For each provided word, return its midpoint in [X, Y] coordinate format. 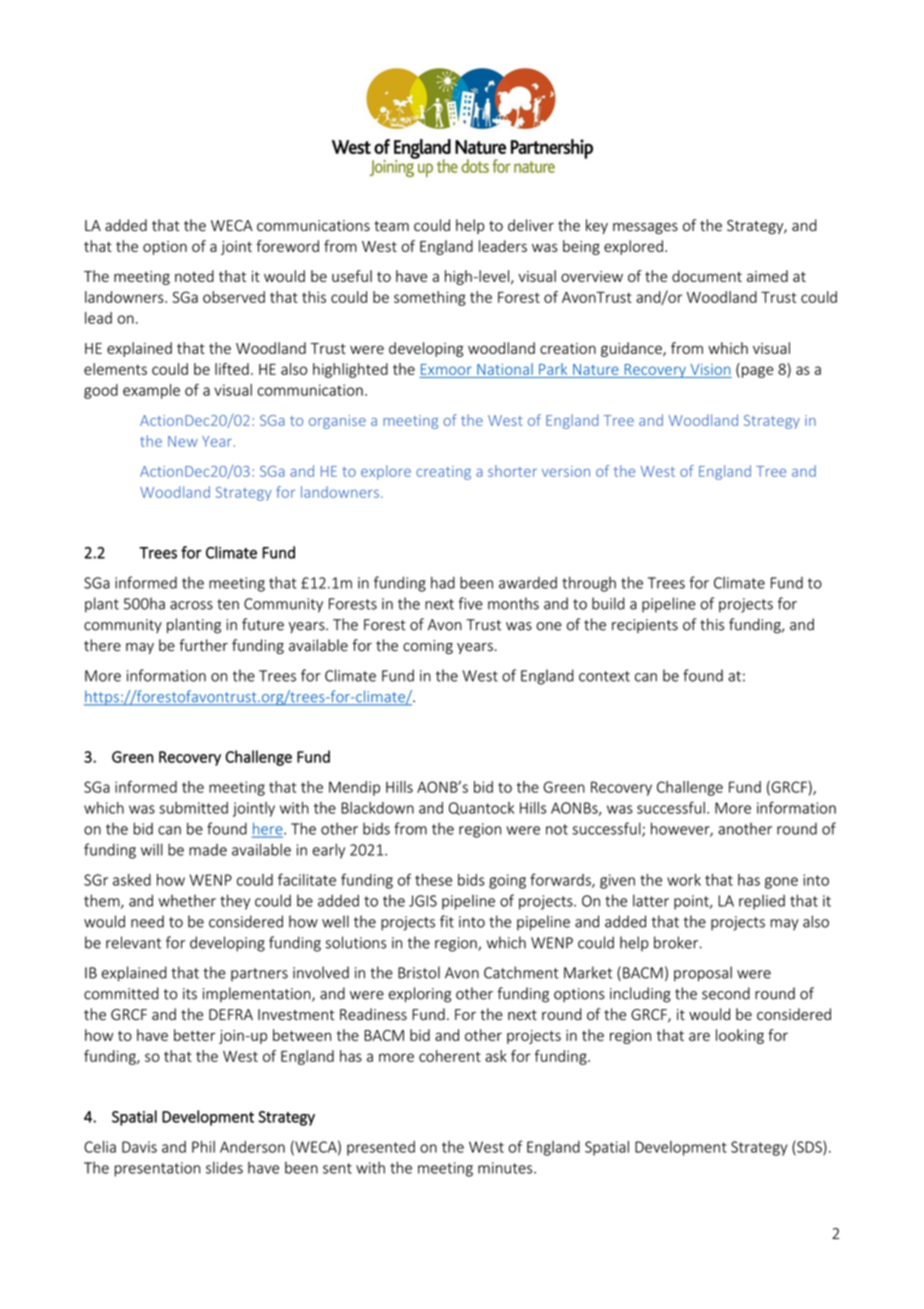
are [699, 1036]
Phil [203, 1147]
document [707, 276]
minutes [506, 1168]
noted [194, 276]
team [391, 226]
